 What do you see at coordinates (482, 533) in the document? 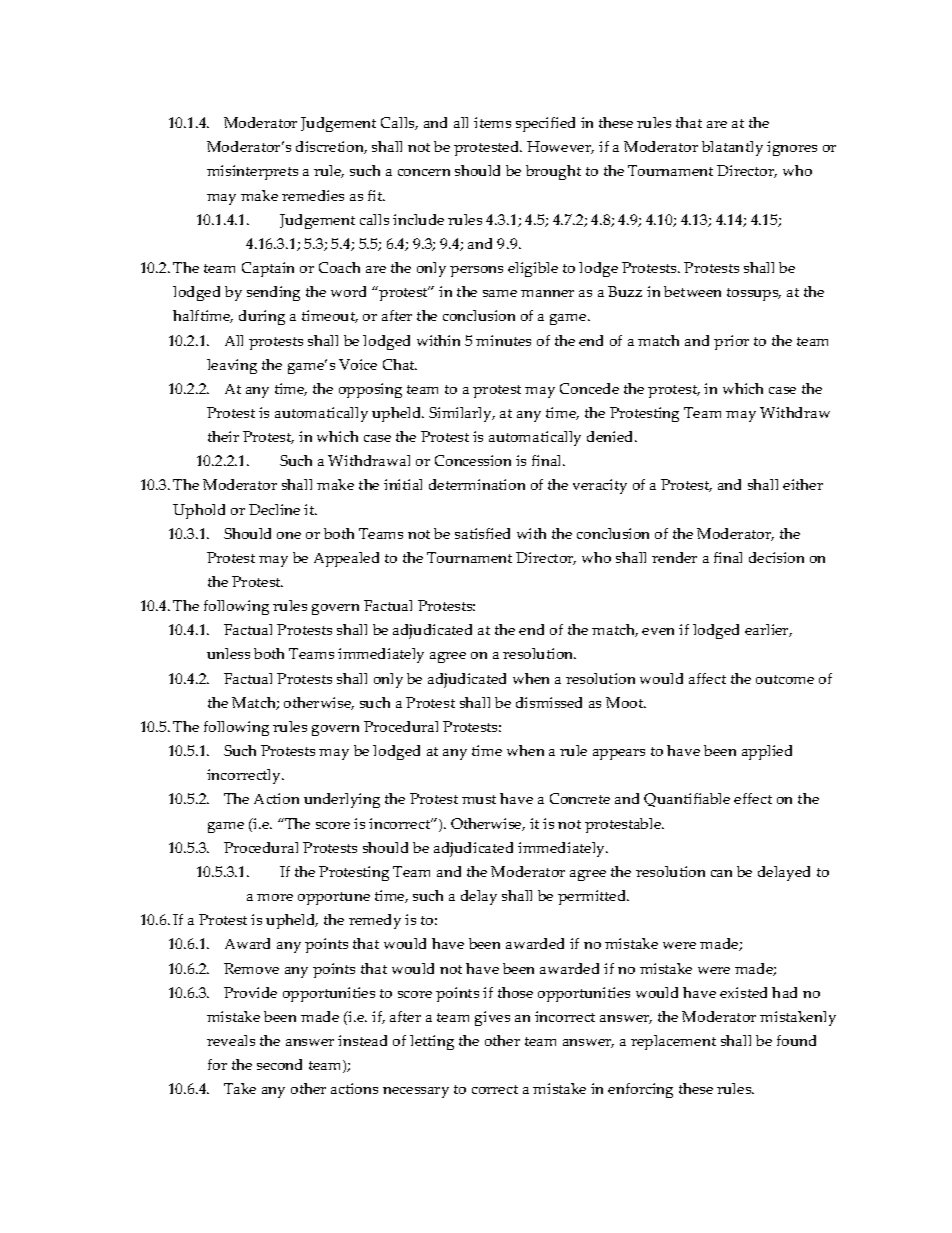
I see `satisfied` at bounding box center [482, 533].
